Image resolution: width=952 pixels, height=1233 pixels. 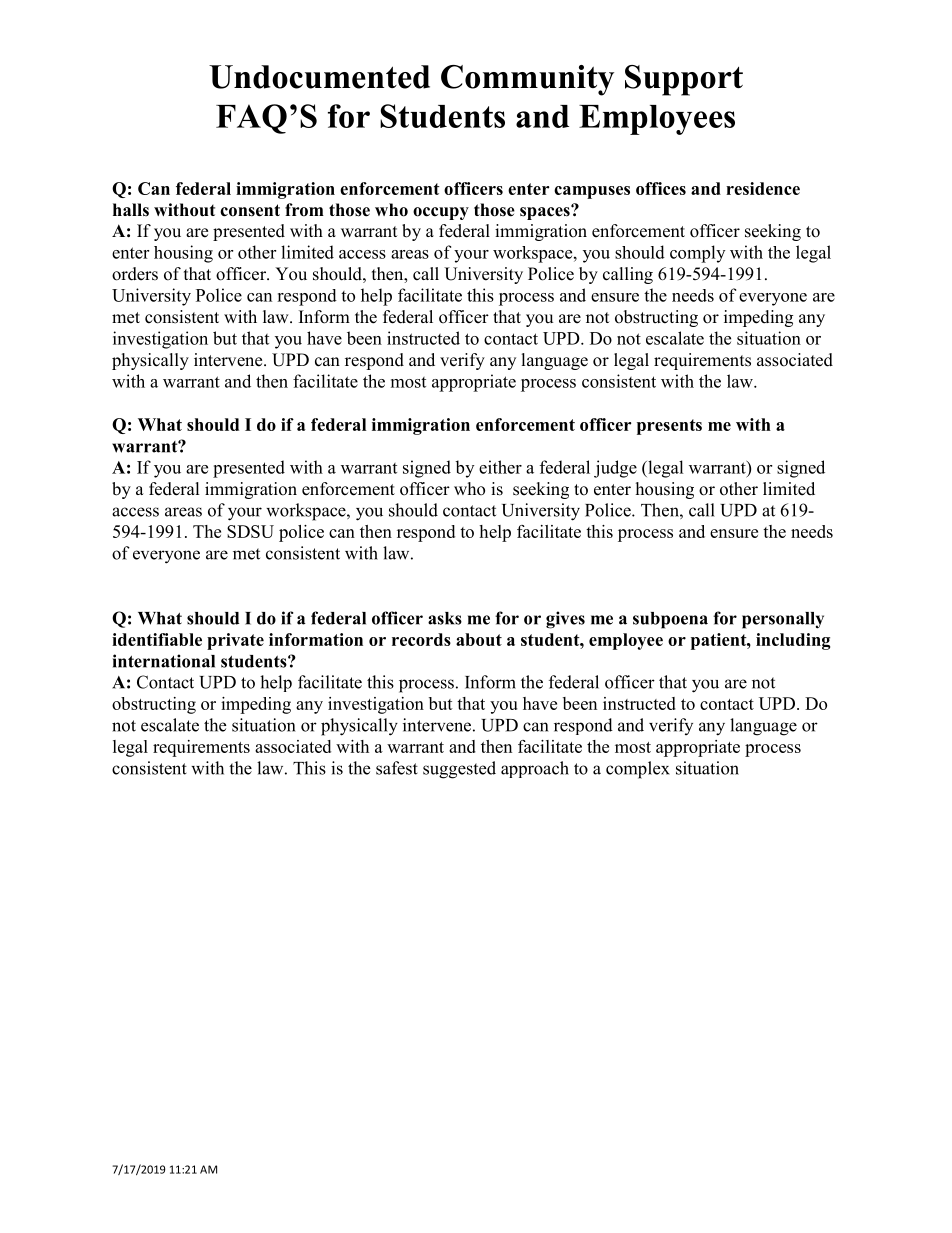 I want to click on presents, so click(x=669, y=427).
